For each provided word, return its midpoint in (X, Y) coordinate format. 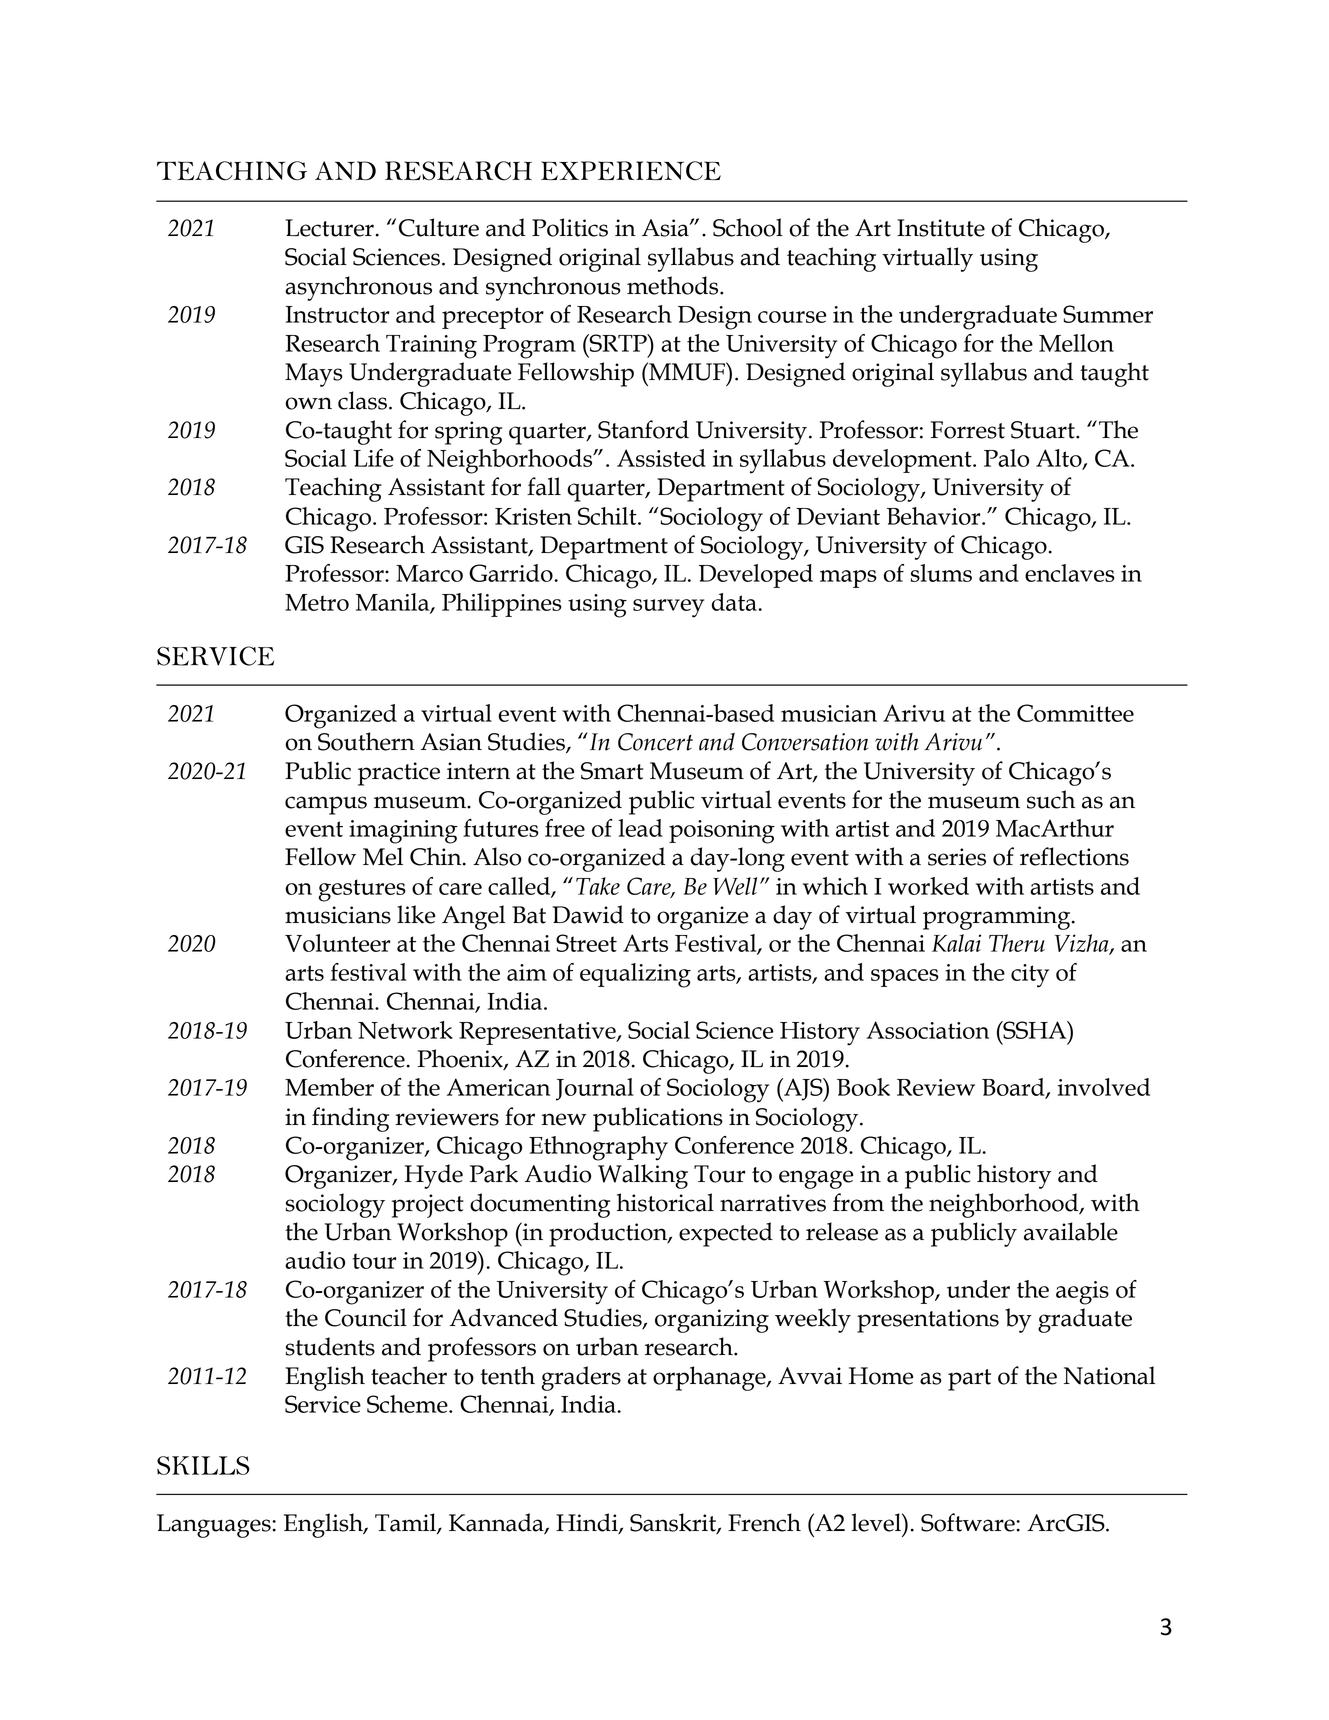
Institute (941, 228)
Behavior (935, 516)
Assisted (661, 458)
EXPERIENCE (631, 171)
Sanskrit (674, 1523)
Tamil (406, 1523)
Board (1014, 1088)
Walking (643, 1176)
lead (640, 828)
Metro (317, 602)
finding (350, 1119)
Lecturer (329, 228)
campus (326, 805)
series (957, 857)
